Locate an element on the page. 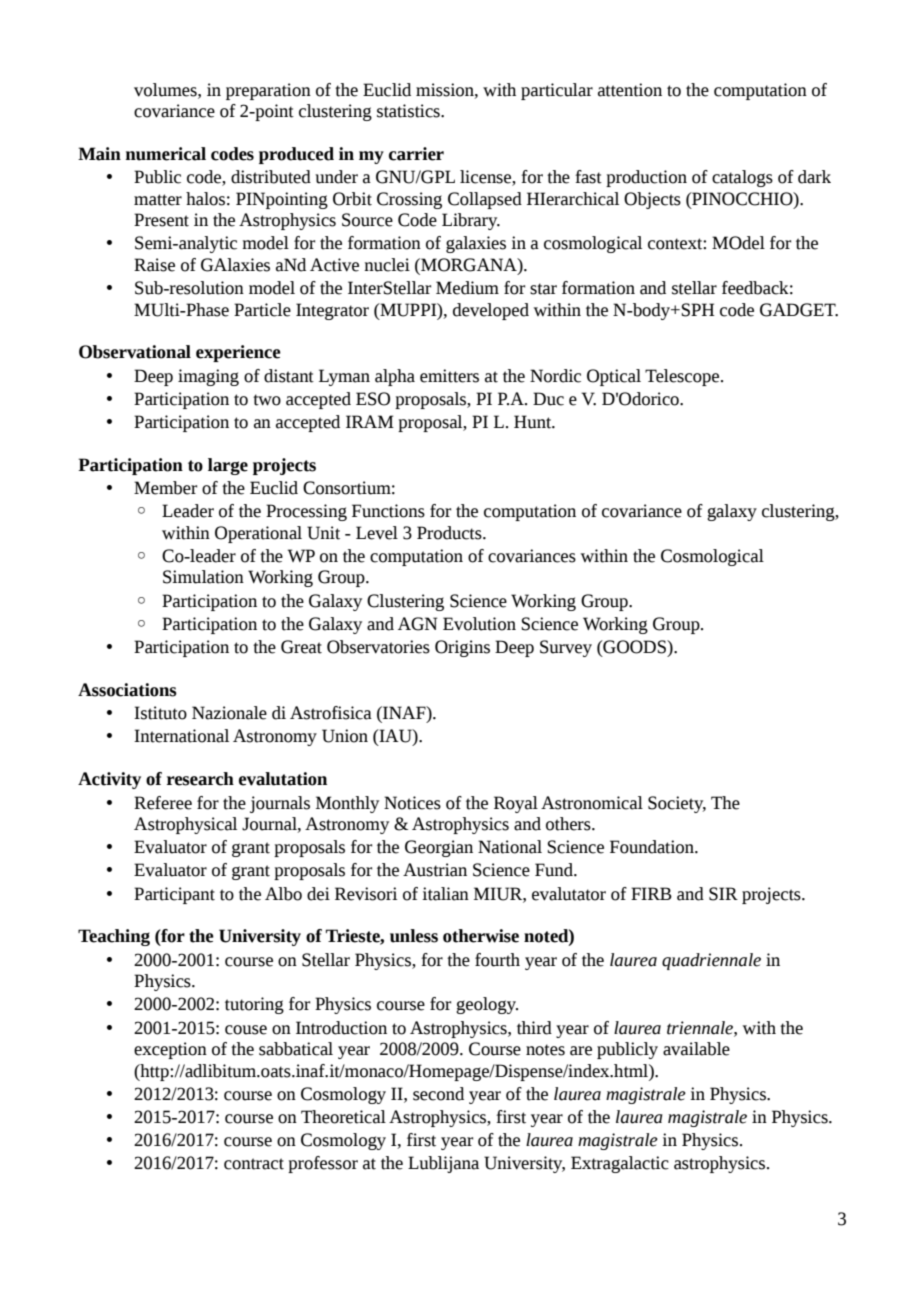 The height and width of the document is (1308, 924). Notices is located at coordinates (412, 803).
